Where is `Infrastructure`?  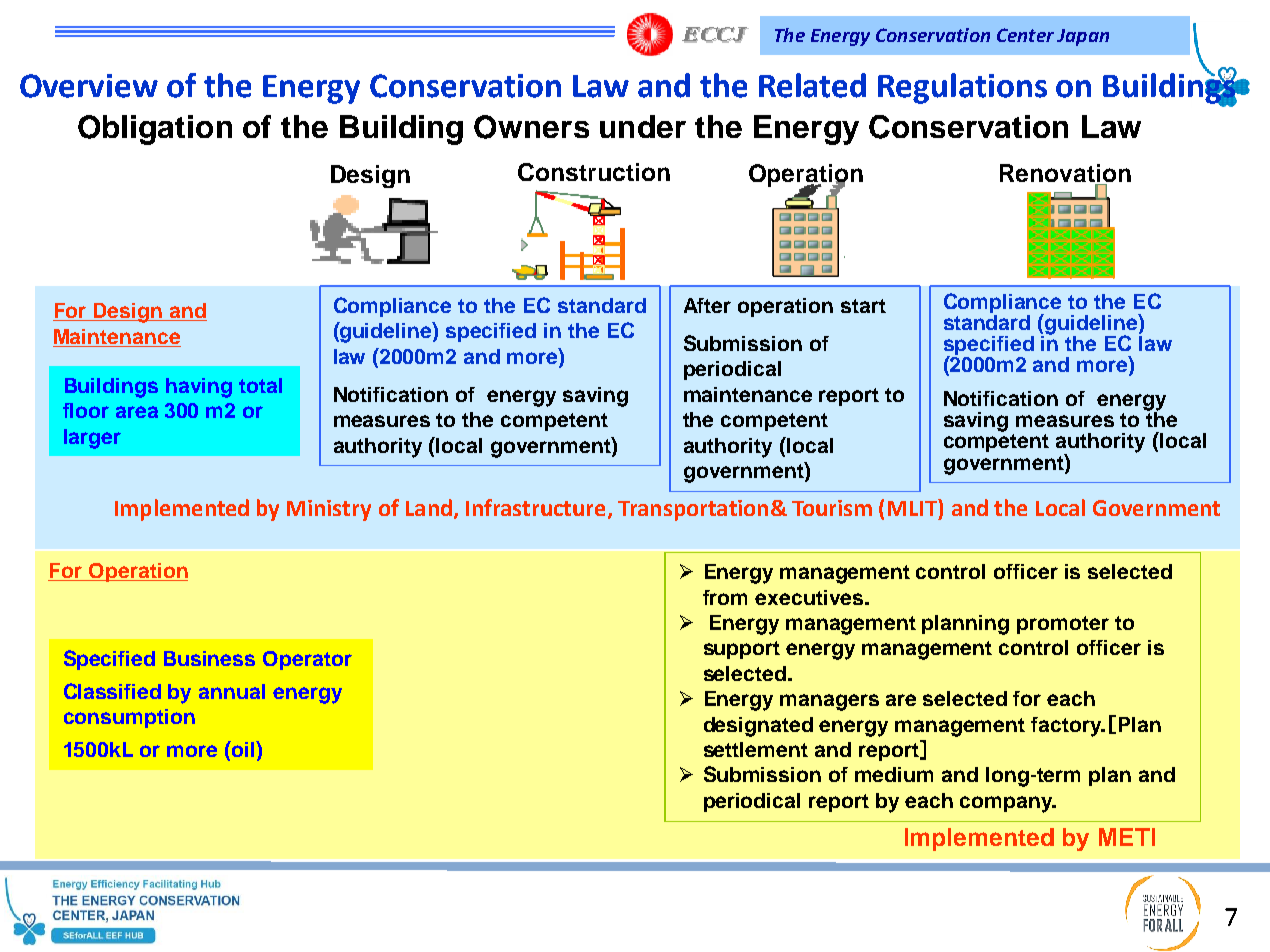 Infrastructure is located at coordinates (535, 507).
